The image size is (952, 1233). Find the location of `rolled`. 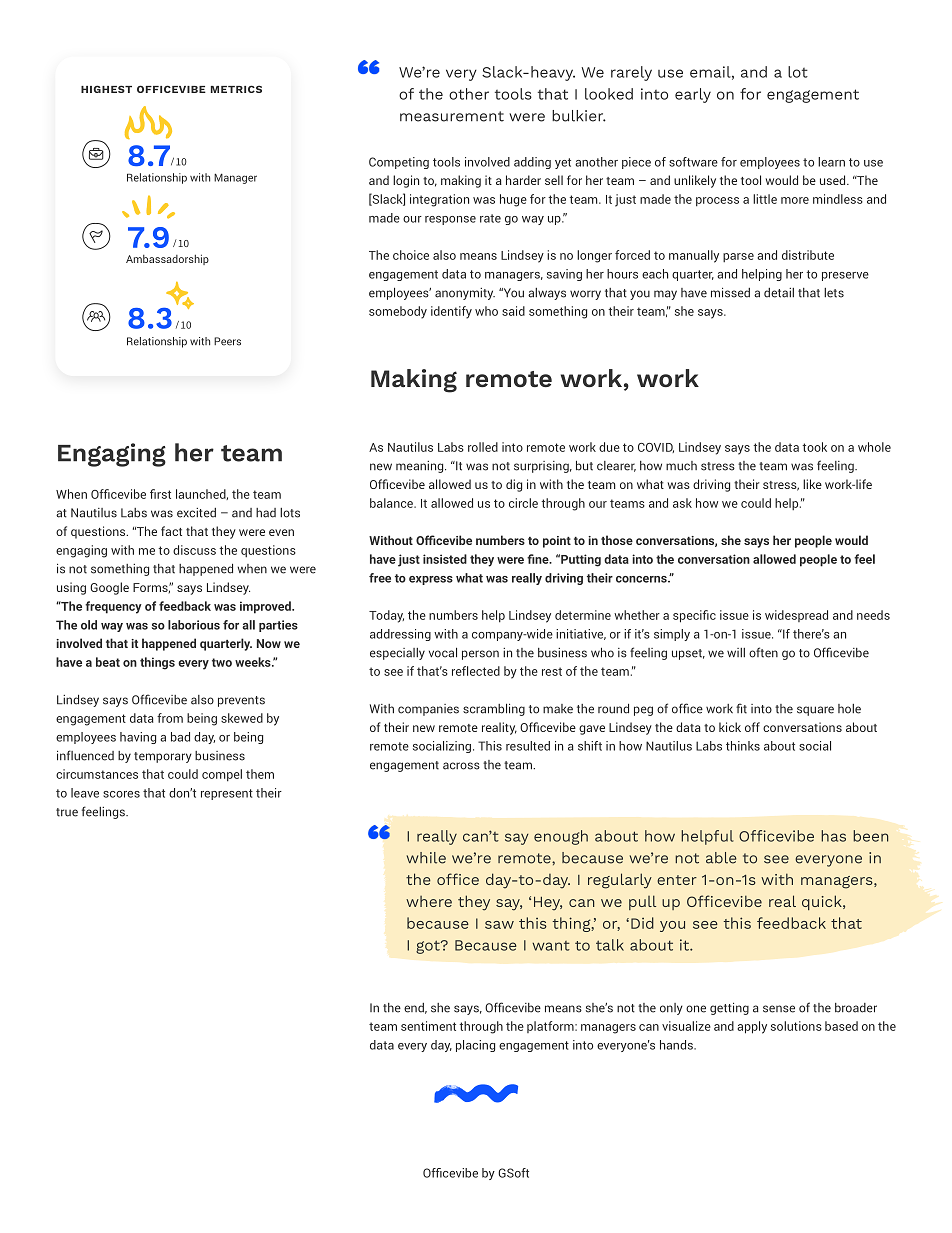

rolled is located at coordinates (483, 447).
